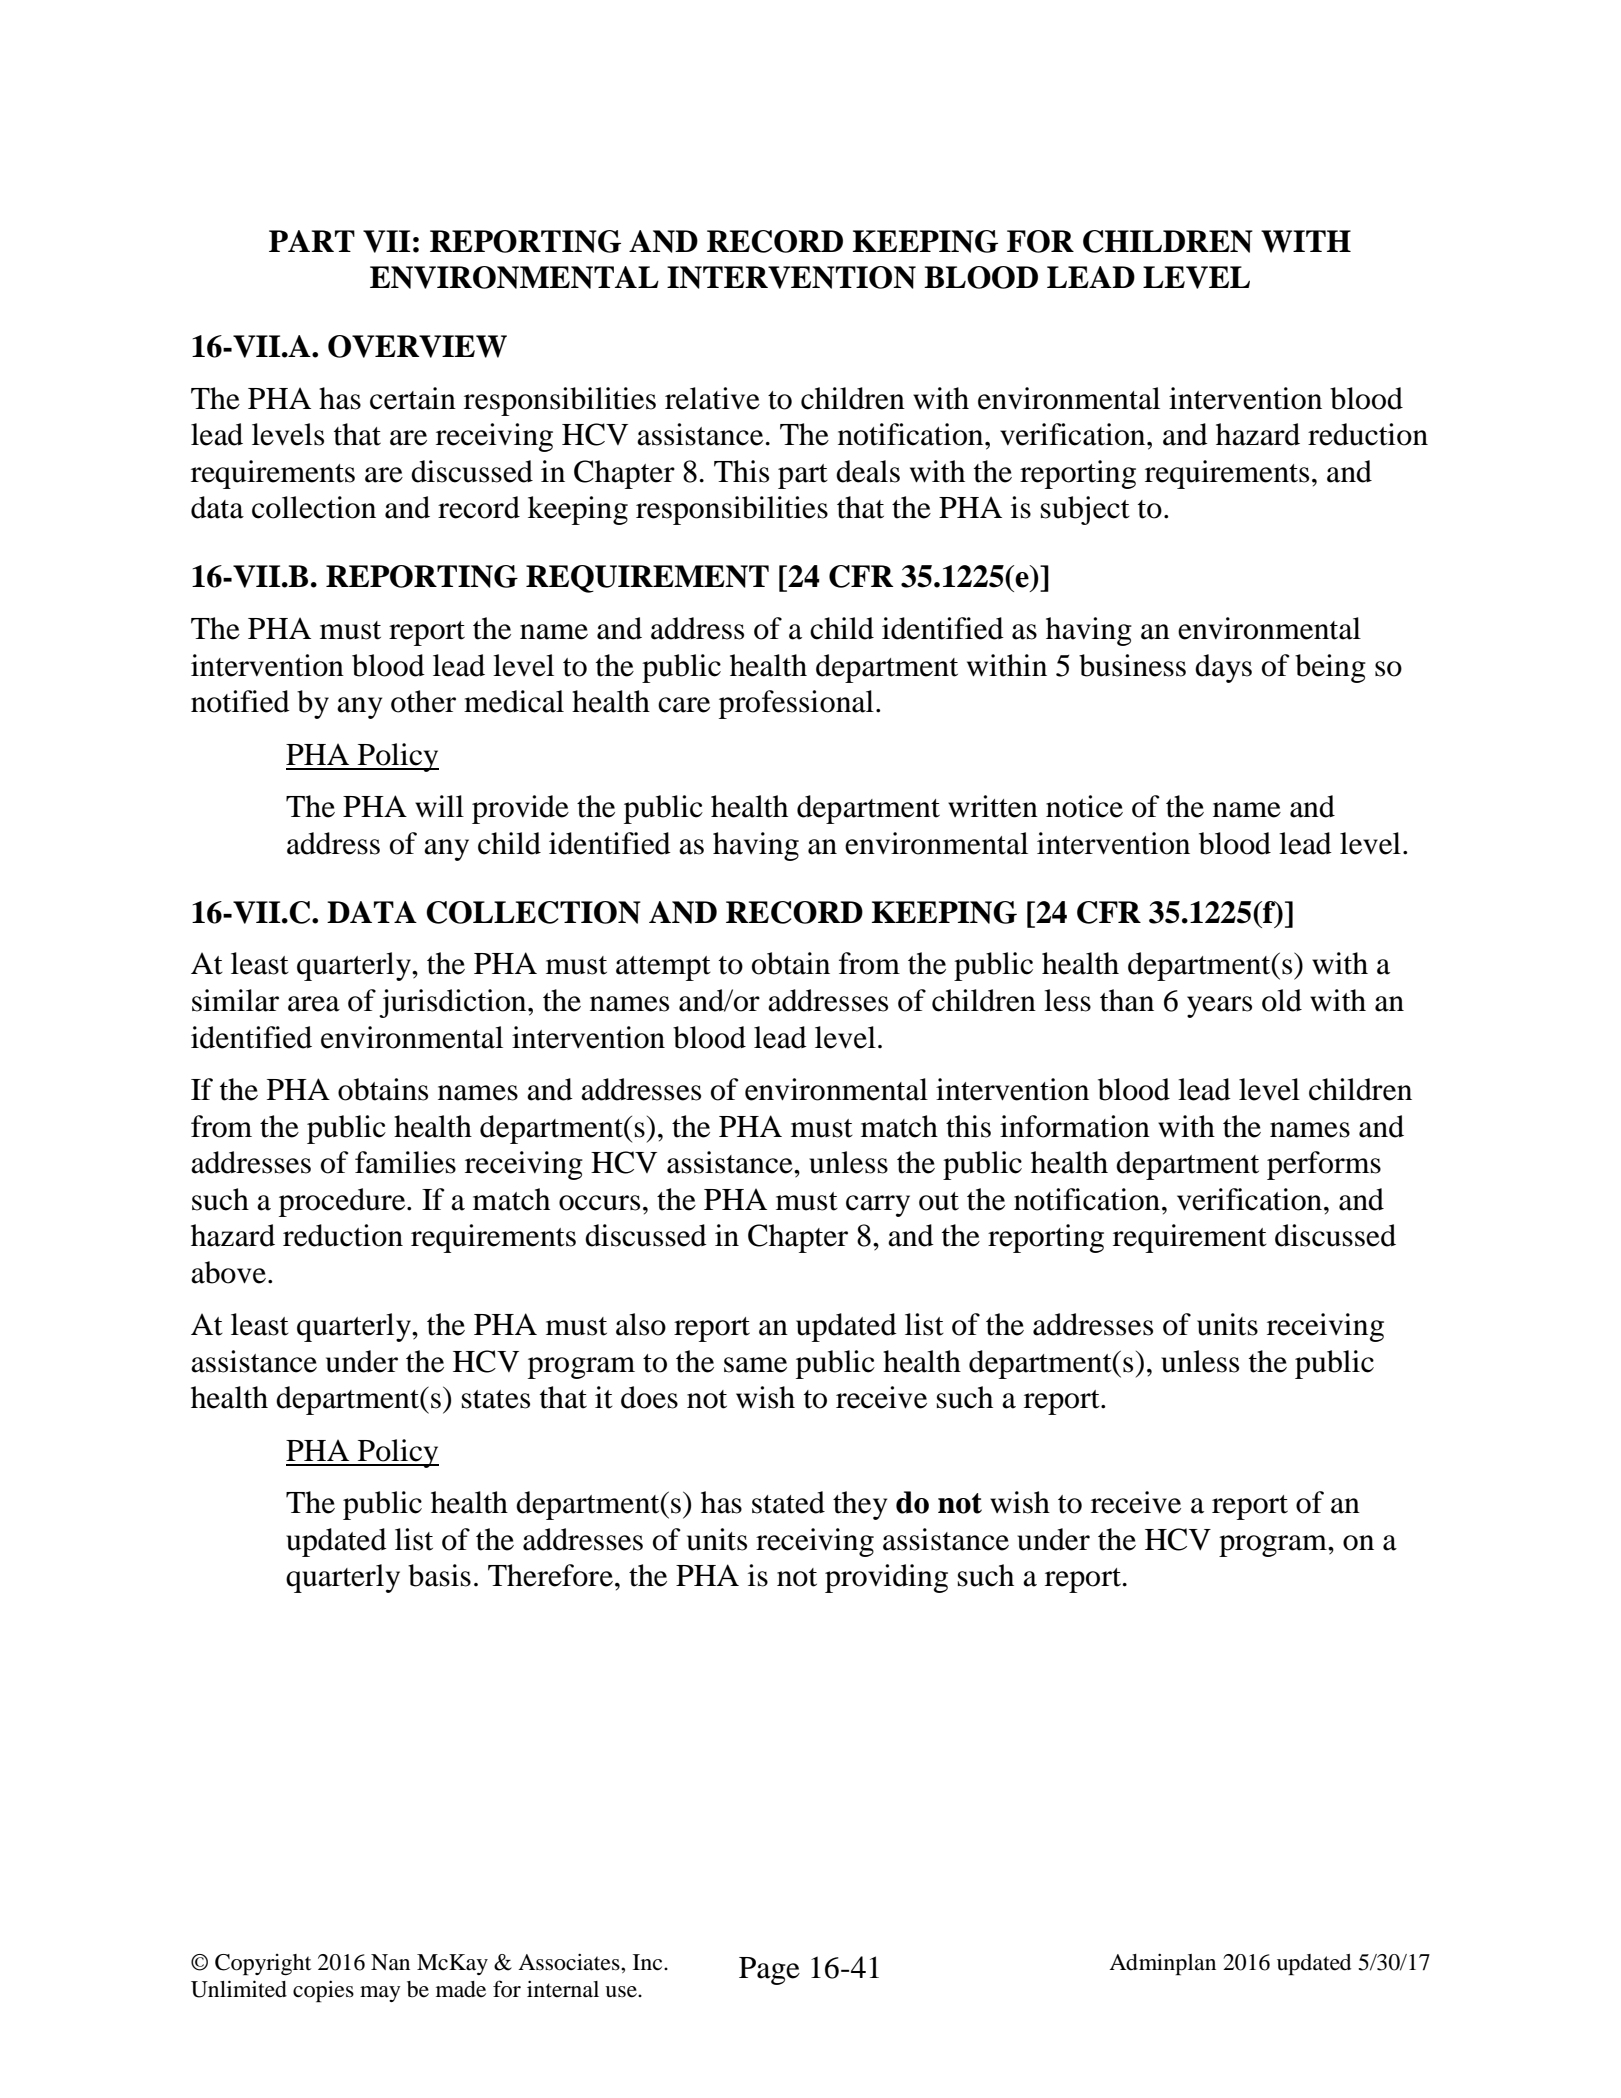  Describe the element at coordinates (405, 1162) in the screenshot. I see `families` at that location.
